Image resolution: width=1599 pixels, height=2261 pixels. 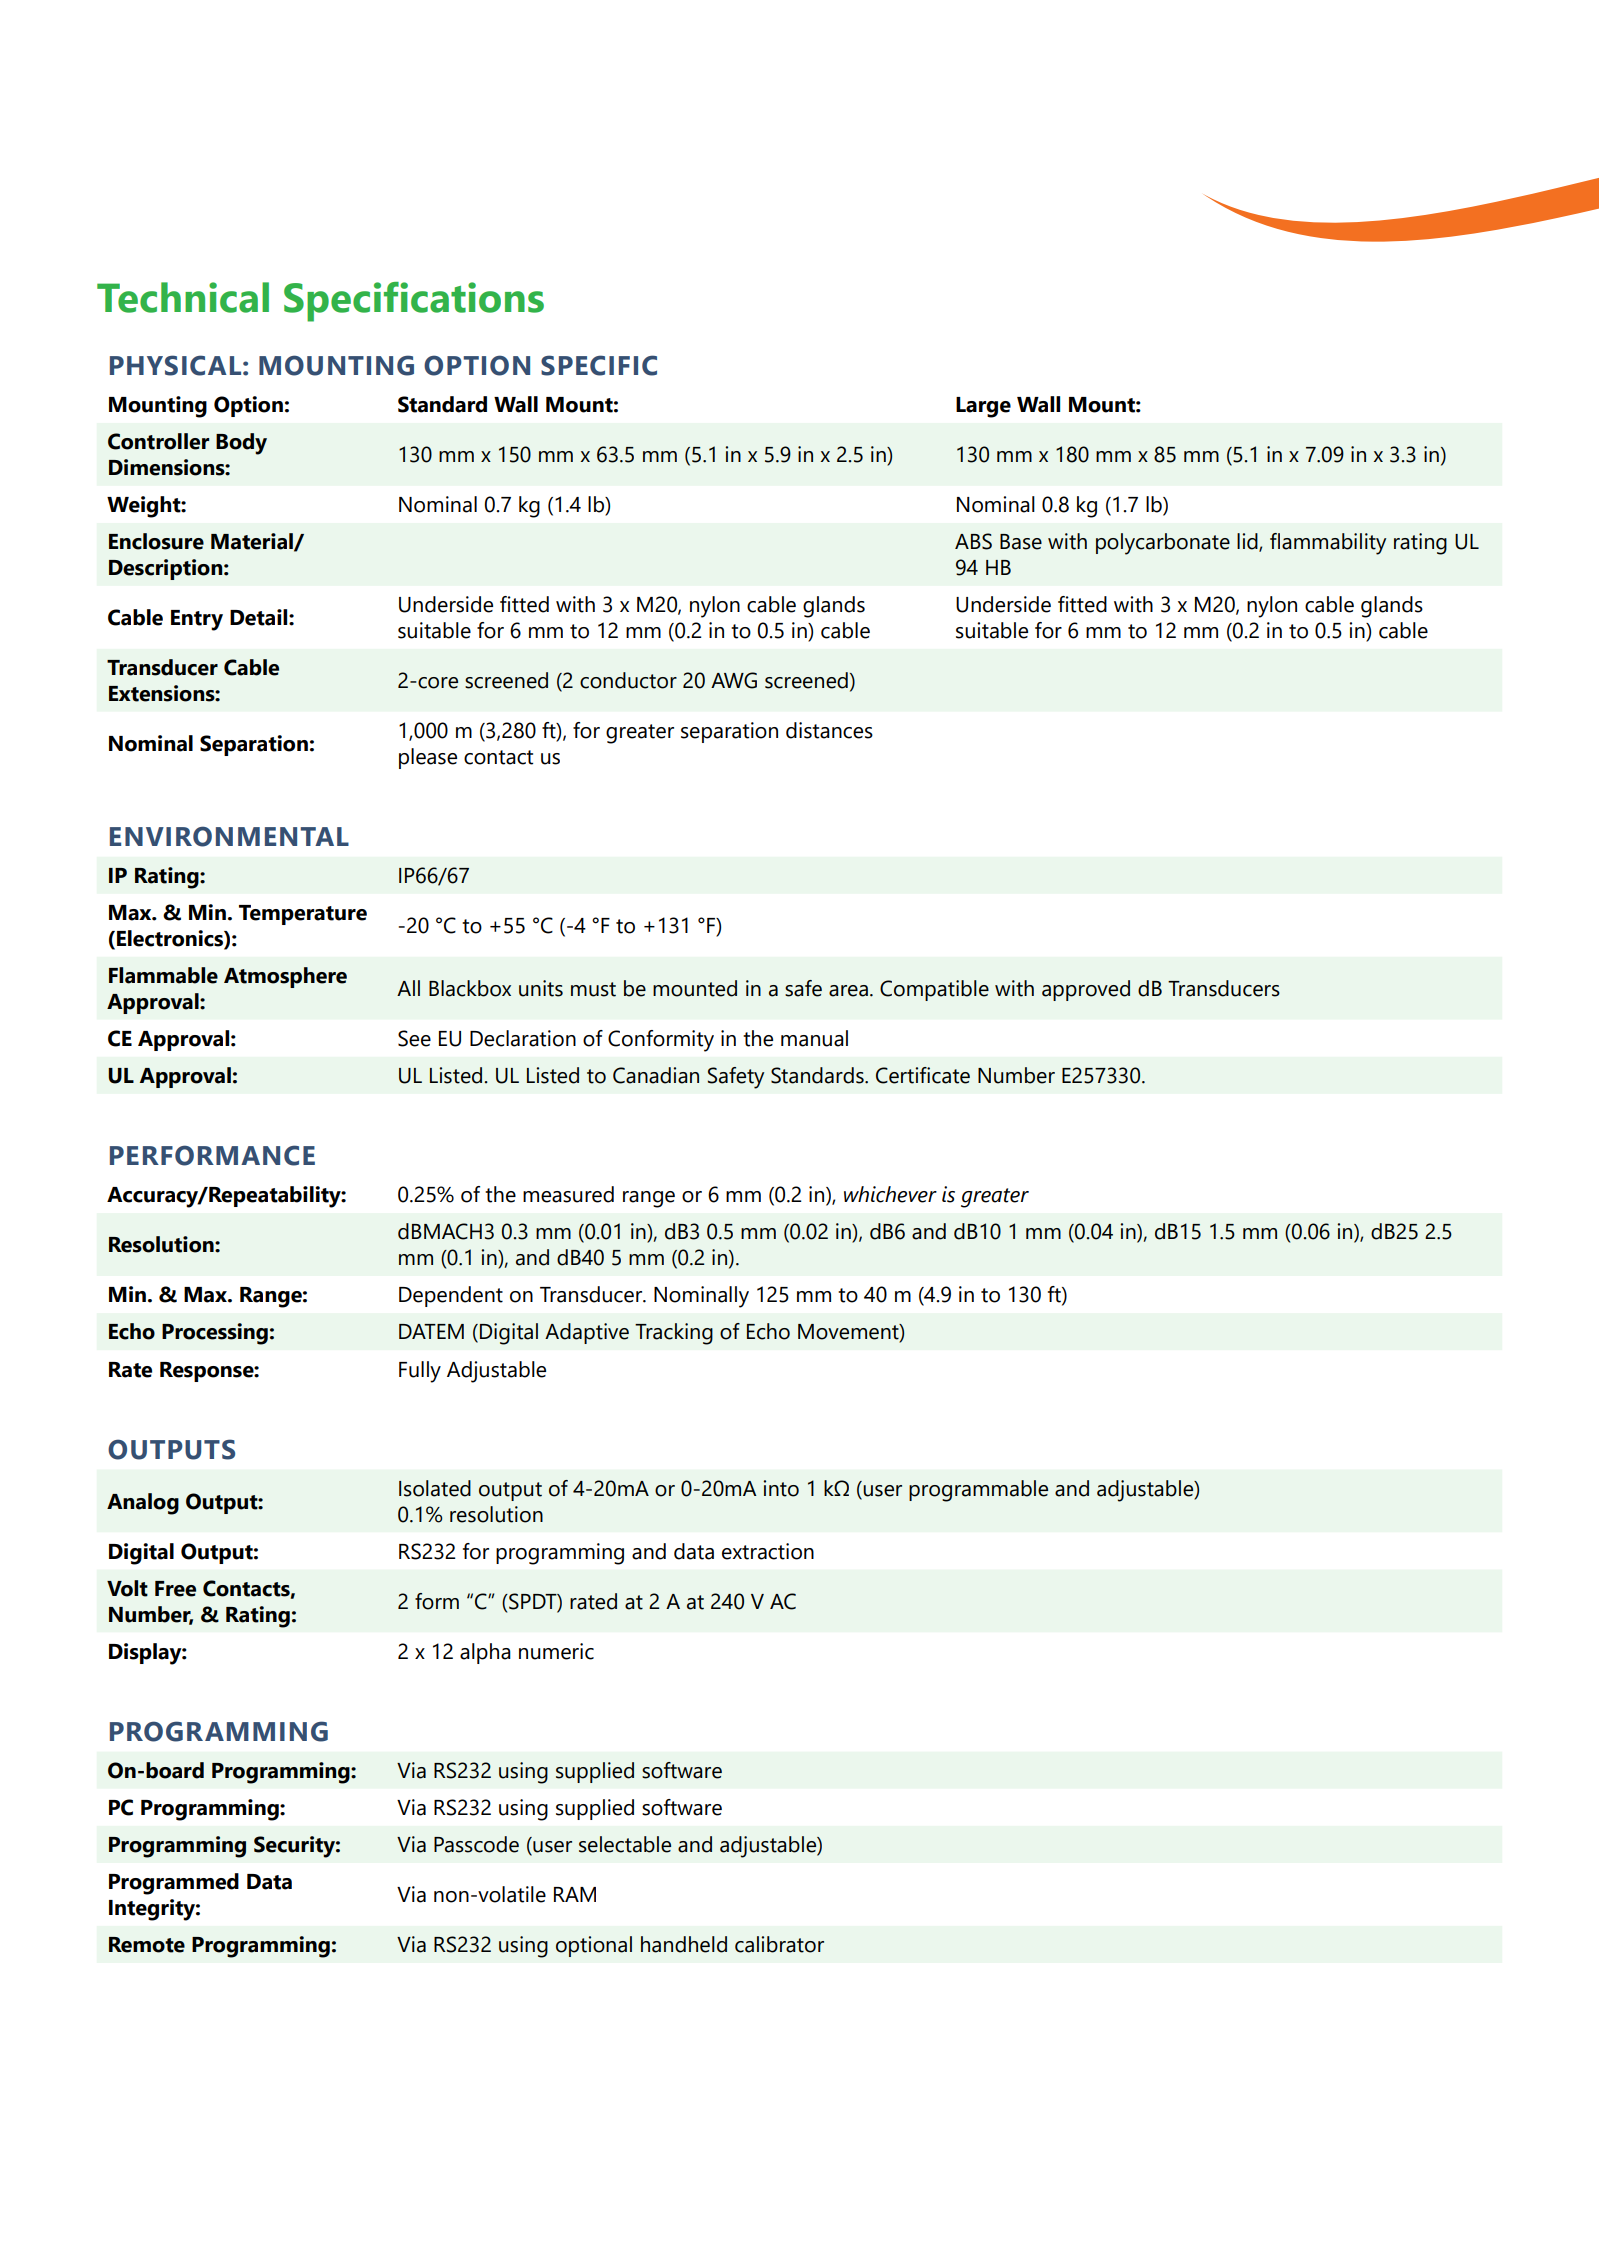 I want to click on Large, so click(x=983, y=407).
